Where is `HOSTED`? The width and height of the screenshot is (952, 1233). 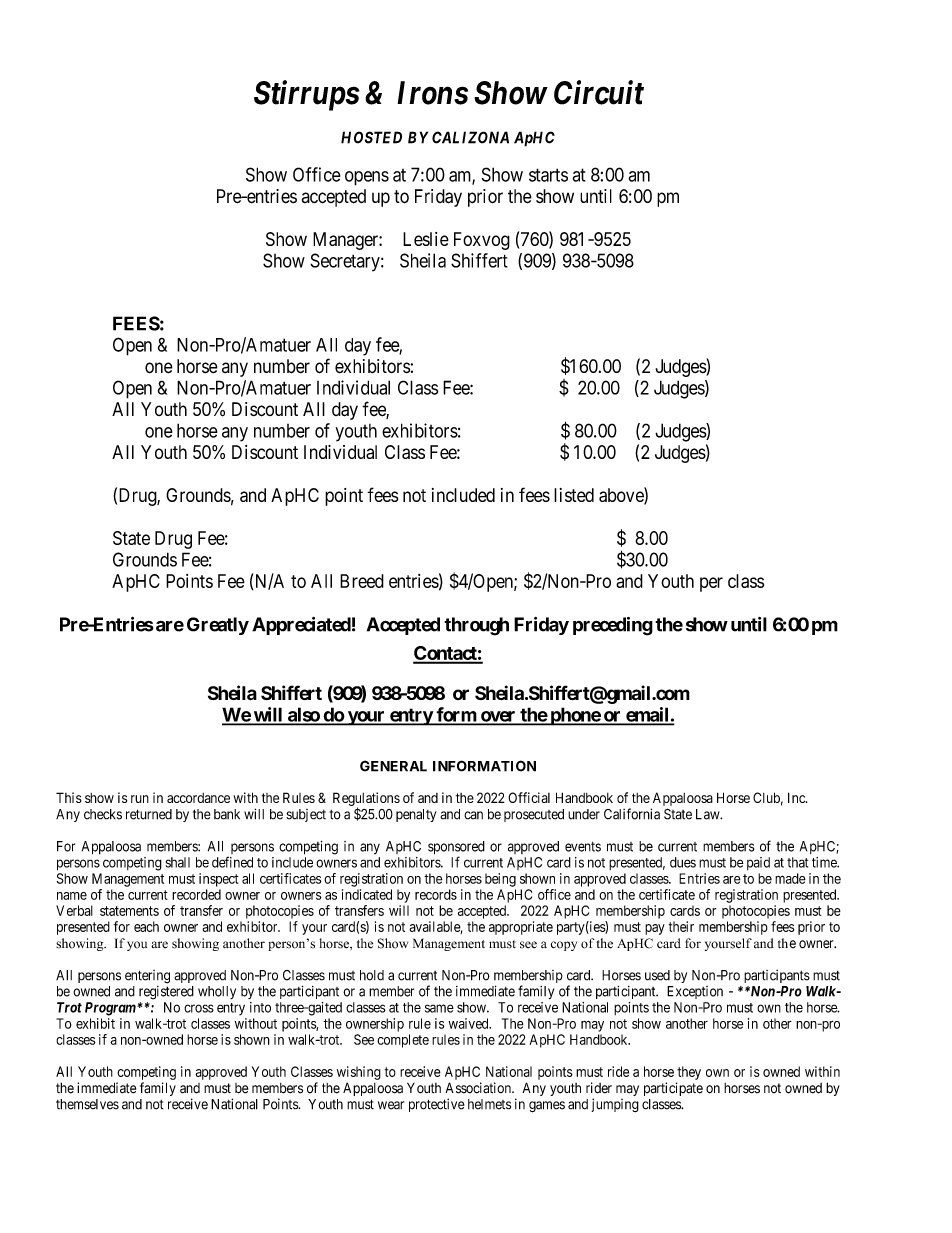
HOSTED is located at coordinates (371, 137).
